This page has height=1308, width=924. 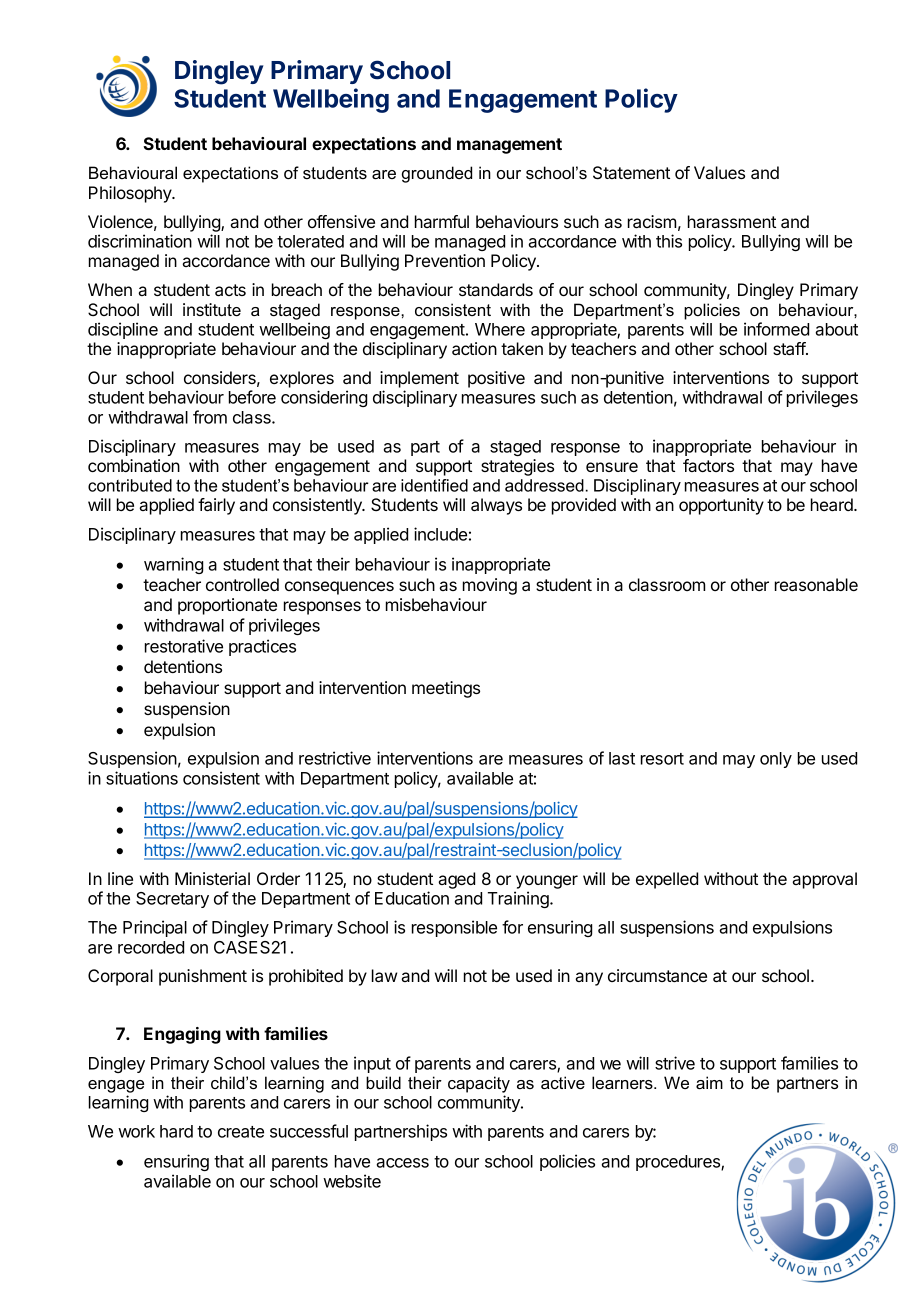 I want to click on approval, so click(x=824, y=880).
